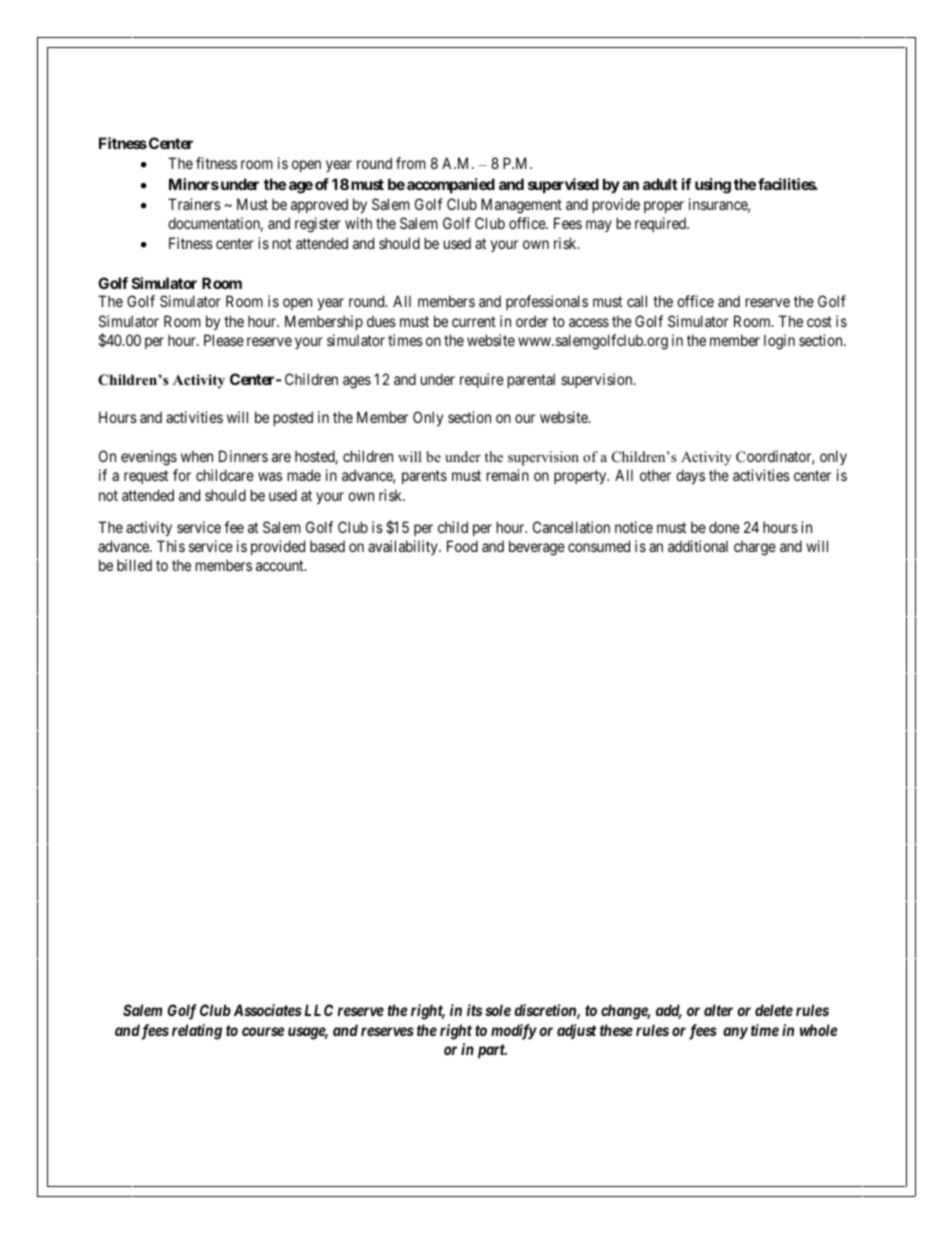 The height and width of the screenshot is (1233, 952). What do you see at coordinates (197, 1032) in the screenshot?
I see `relating` at bounding box center [197, 1032].
